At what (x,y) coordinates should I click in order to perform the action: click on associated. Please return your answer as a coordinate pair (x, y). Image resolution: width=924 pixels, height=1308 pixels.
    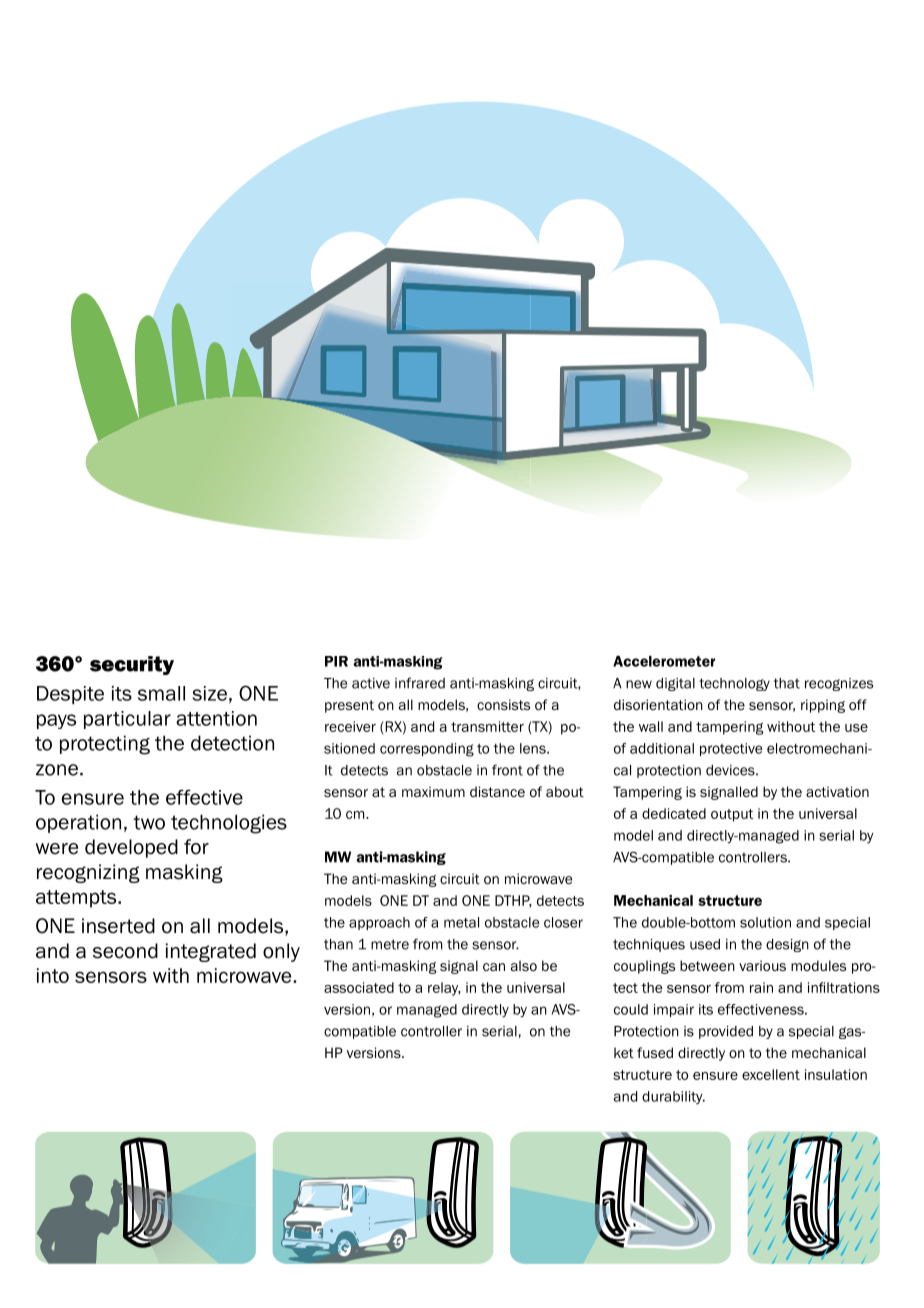
    Looking at the image, I should click on (359, 987).
